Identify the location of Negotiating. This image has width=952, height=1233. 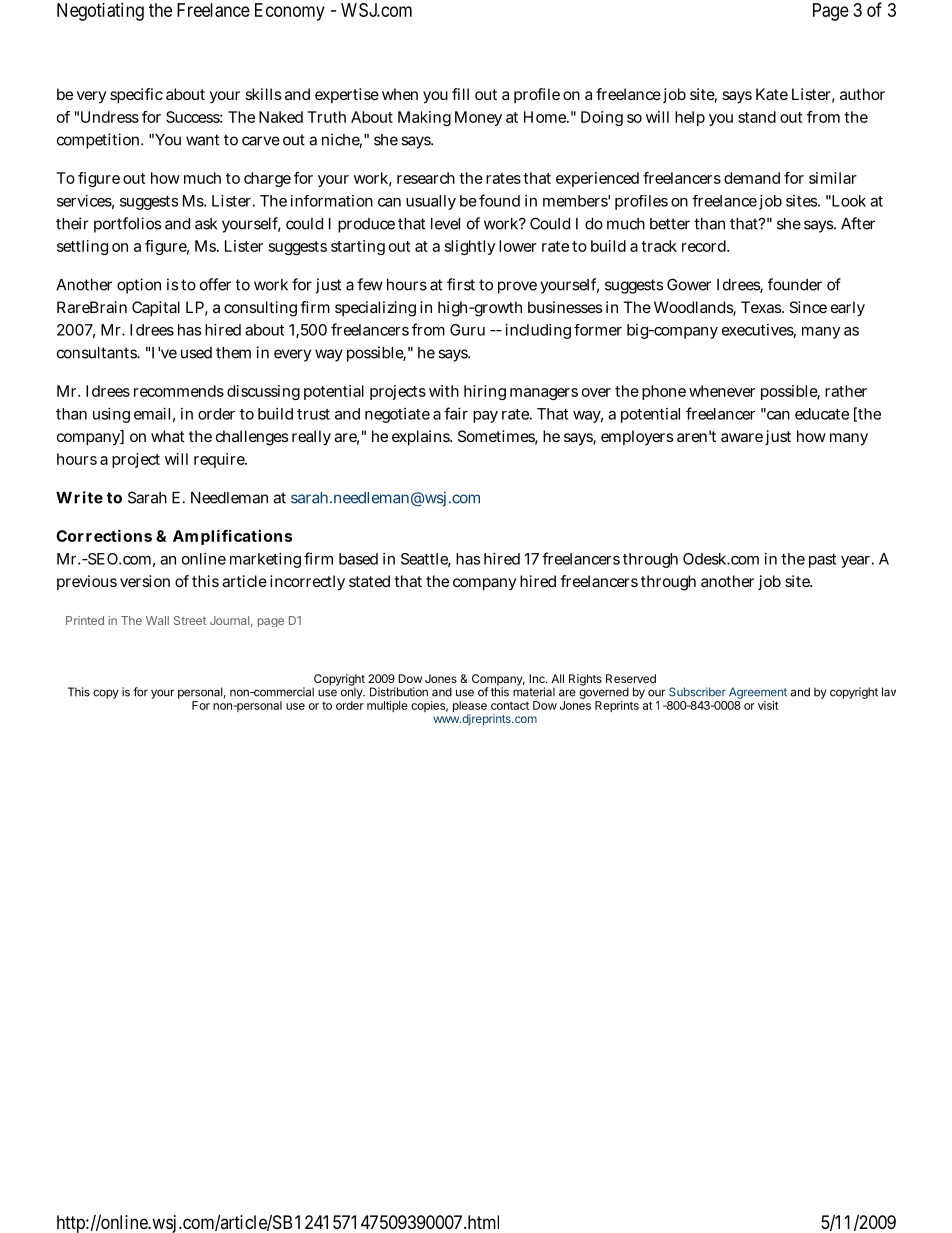
(100, 12).
